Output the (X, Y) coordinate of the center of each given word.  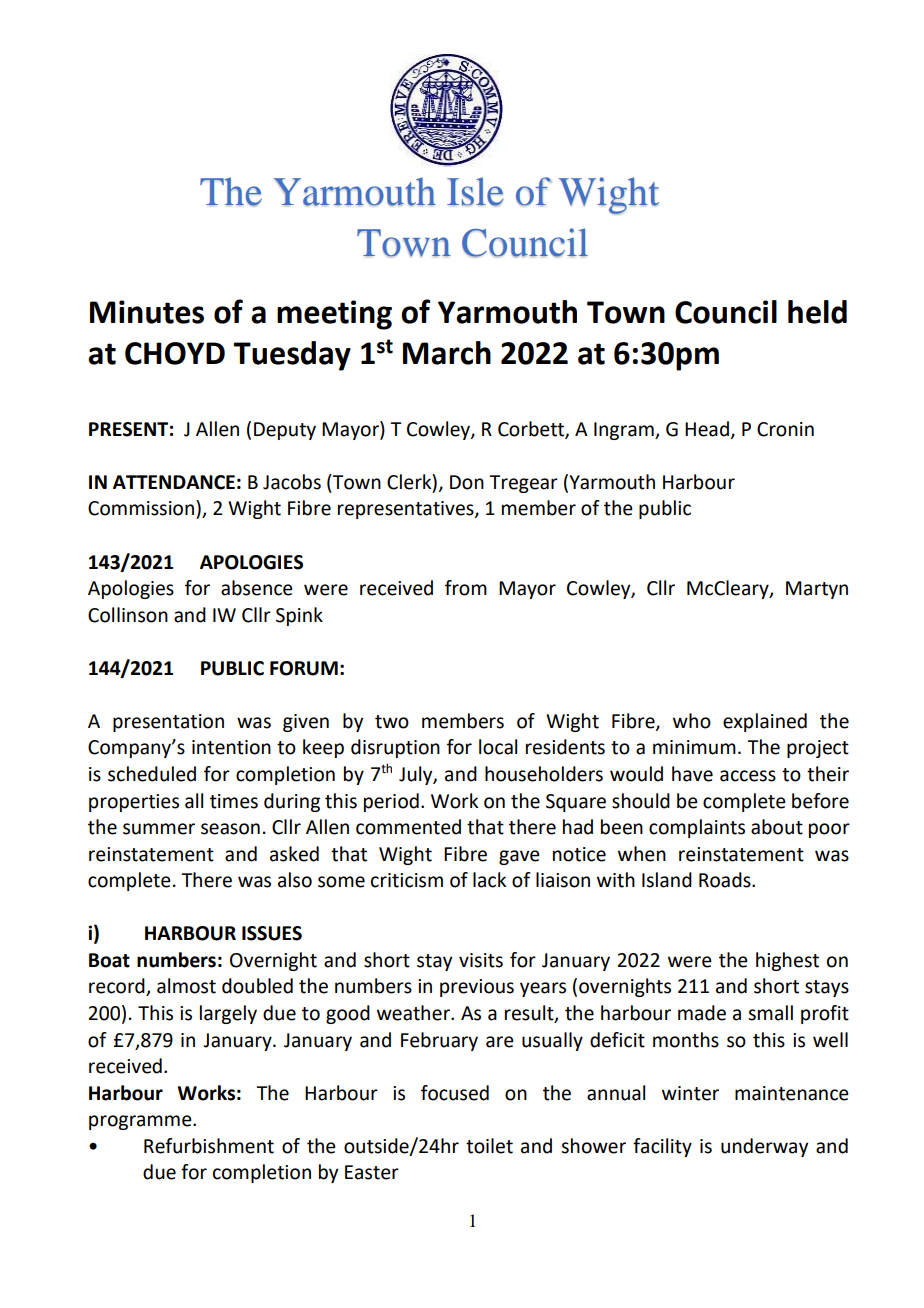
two (392, 722)
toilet (489, 1146)
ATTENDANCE (174, 482)
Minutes (147, 312)
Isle (475, 191)
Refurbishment (209, 1146)
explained (765, 722)
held (817, 312)
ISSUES (272, 933)
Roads (726, 880)
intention (231, 747)
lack (489, 880)
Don (467, 482)
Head (707, 429)
